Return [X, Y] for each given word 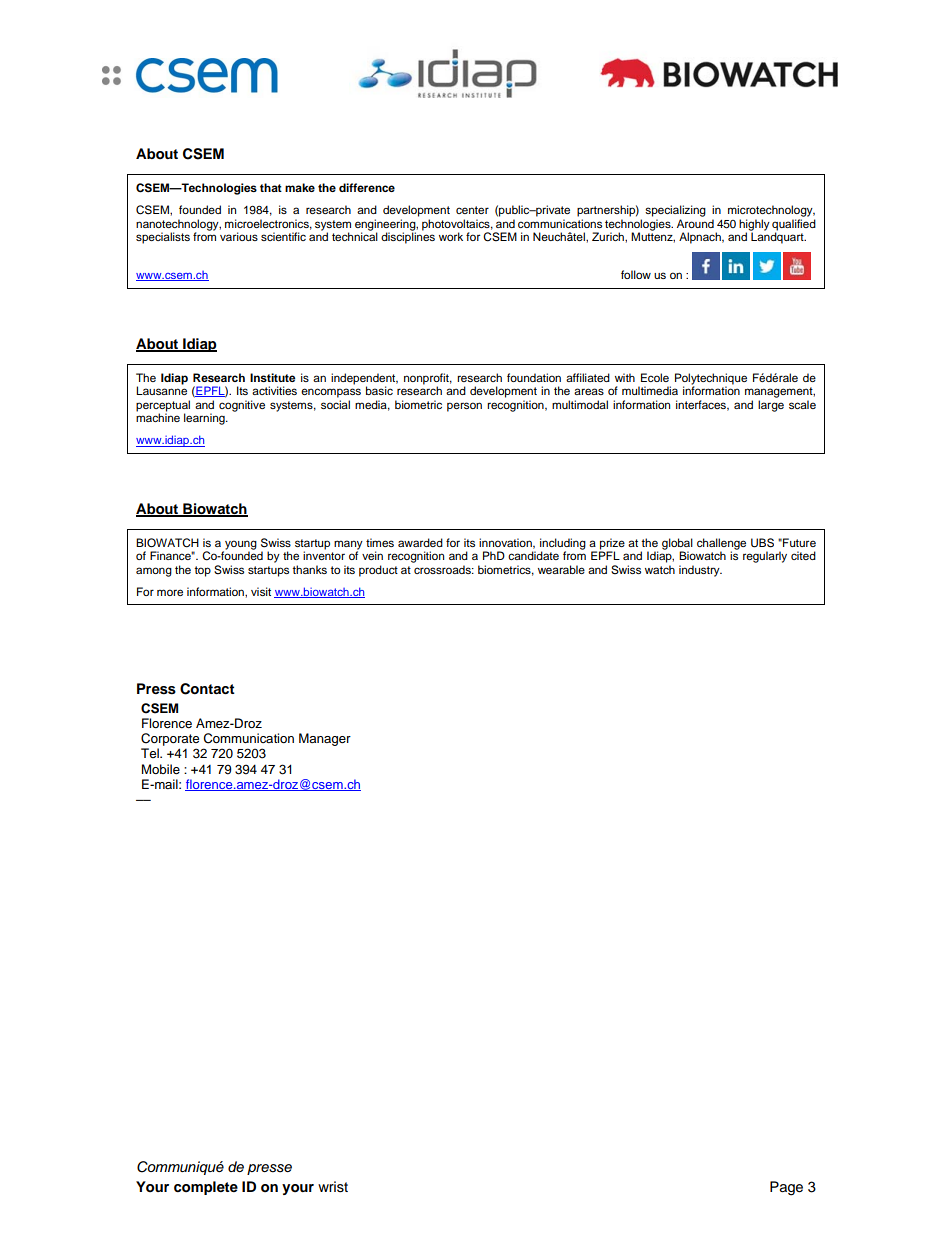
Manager [325, 739]
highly [754, 226]
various [239, 236]
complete [206, 1188]
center [472, 210]
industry [700, 571]
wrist [333, 1187]
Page [786, 1188]
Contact [207, 689]
